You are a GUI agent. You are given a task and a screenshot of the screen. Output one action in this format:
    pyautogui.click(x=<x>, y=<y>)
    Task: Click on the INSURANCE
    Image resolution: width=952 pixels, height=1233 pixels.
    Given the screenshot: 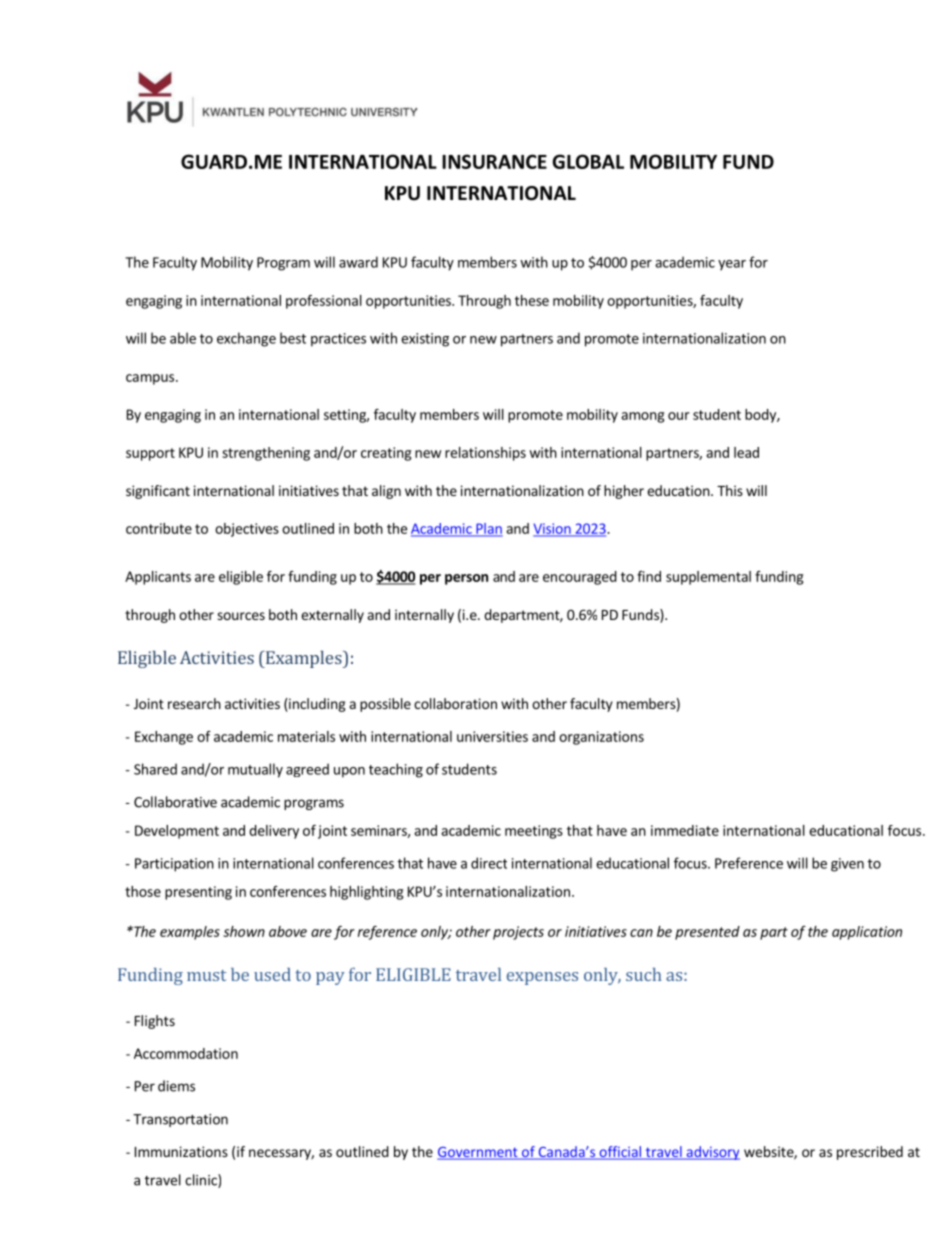 What is the action you would take?
    pyautogui.click(x=494, y=161)
